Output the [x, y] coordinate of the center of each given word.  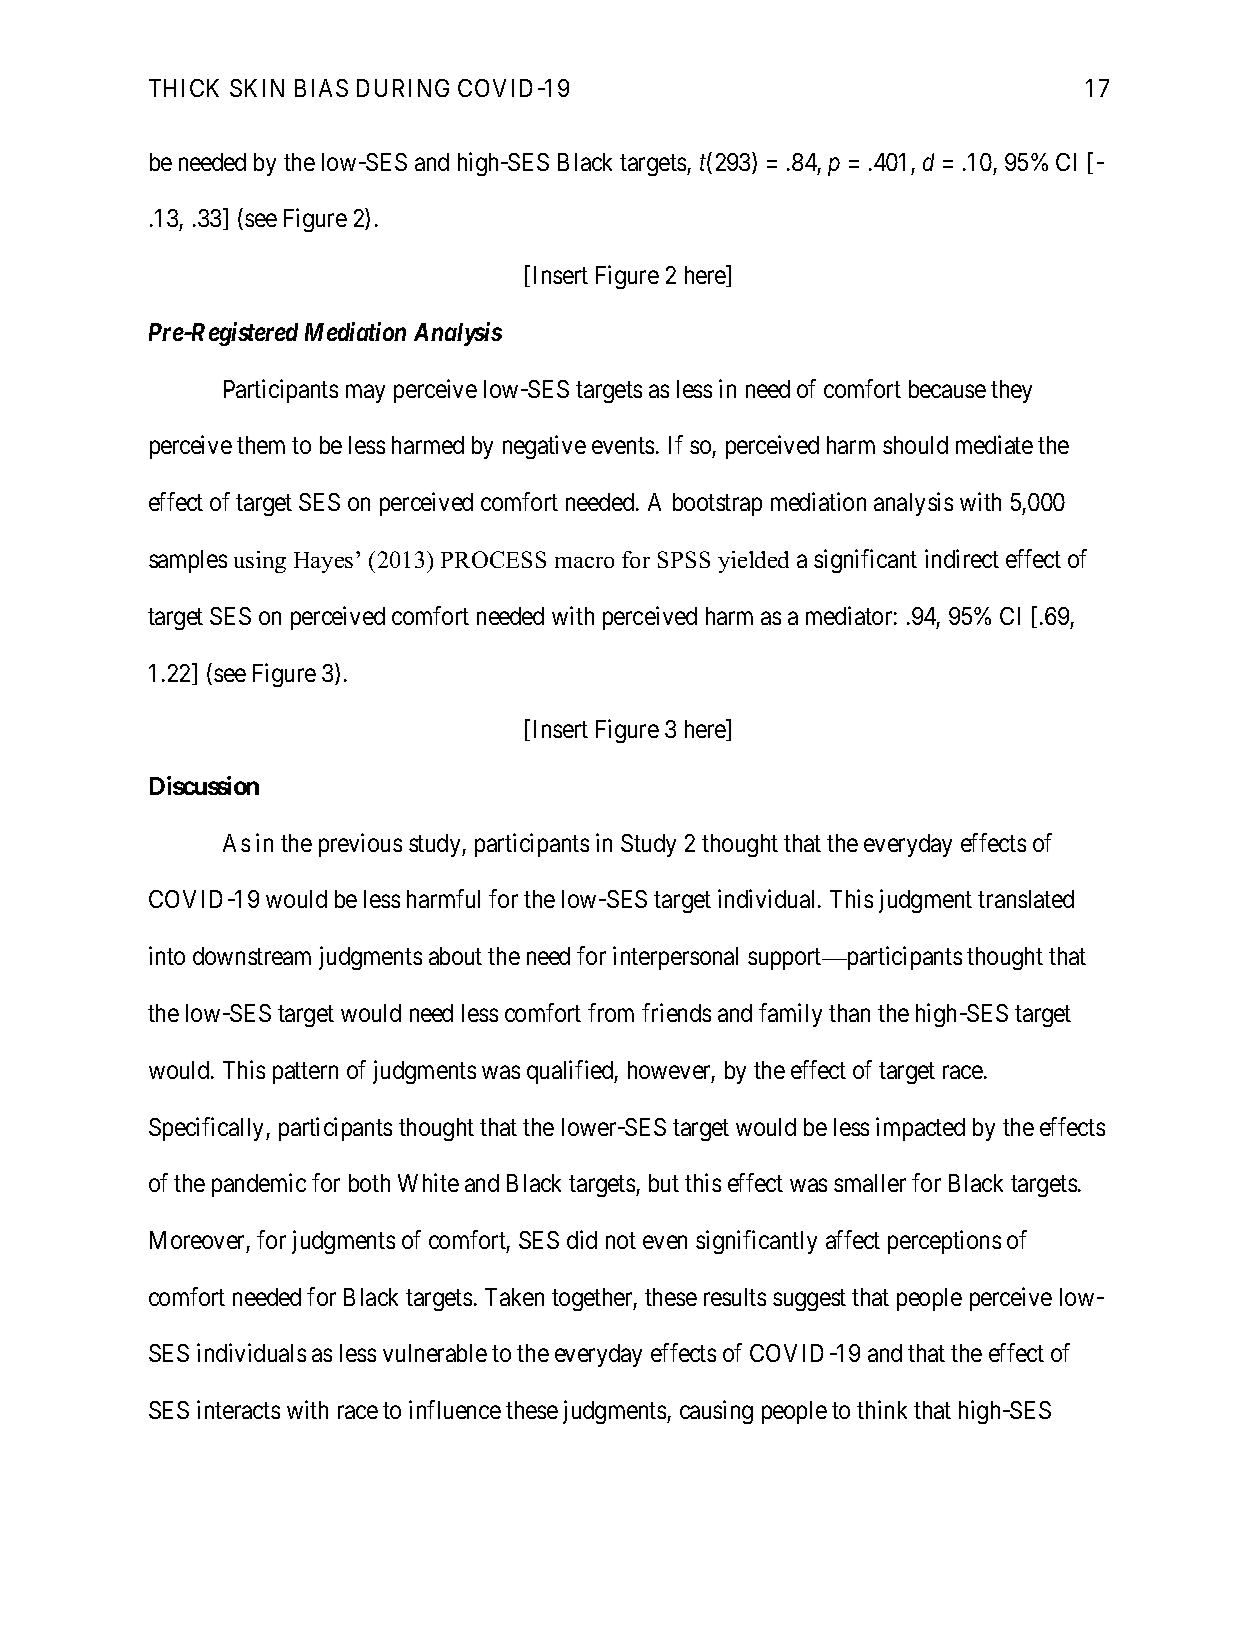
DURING [403, 88]
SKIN [257, 88]
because [947, 389]
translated [1026, 899]
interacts [238, 1409]
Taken [514, 1297]
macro [584, 562]
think [882, 1409]
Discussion [204, 785]
